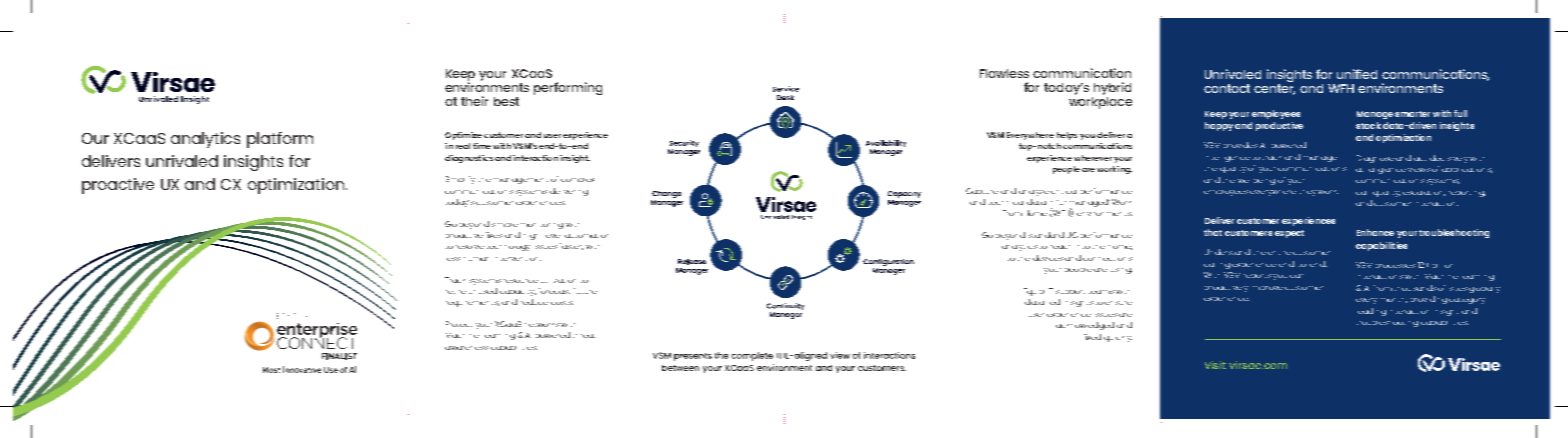 This page has height=438, width=1568. Describe the element at coordinates (505, 225) in the page. I see `simple` at that location.
